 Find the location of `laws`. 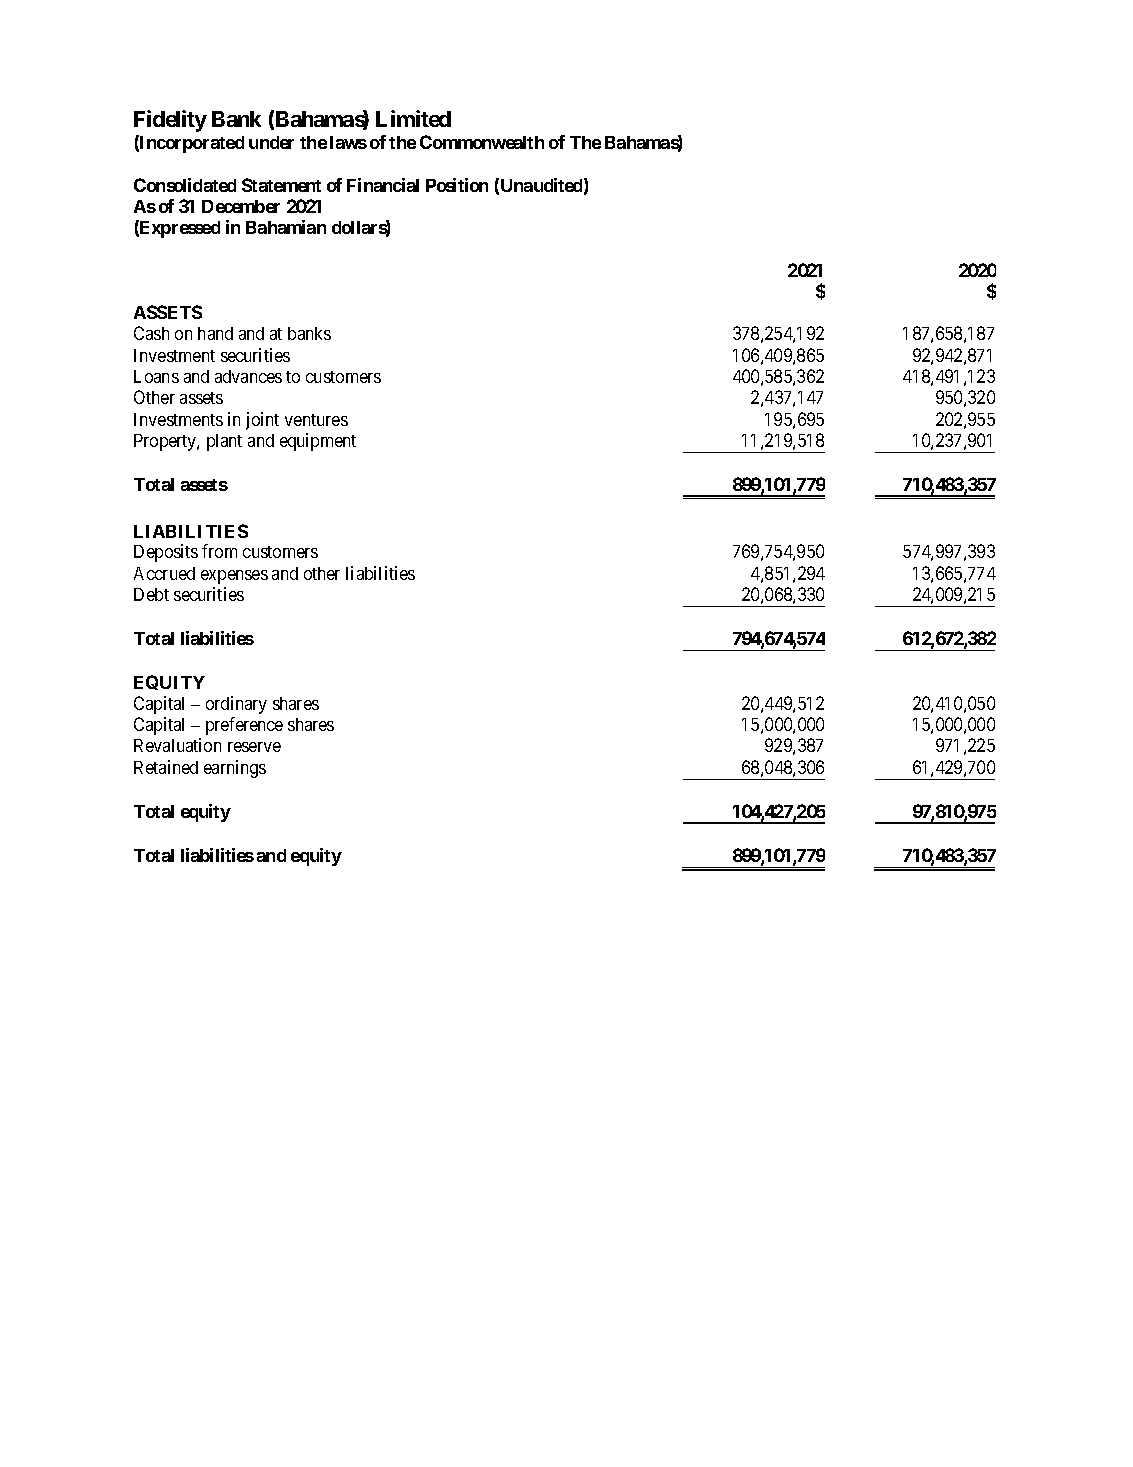

laws is located at coordinates (348, 142).
